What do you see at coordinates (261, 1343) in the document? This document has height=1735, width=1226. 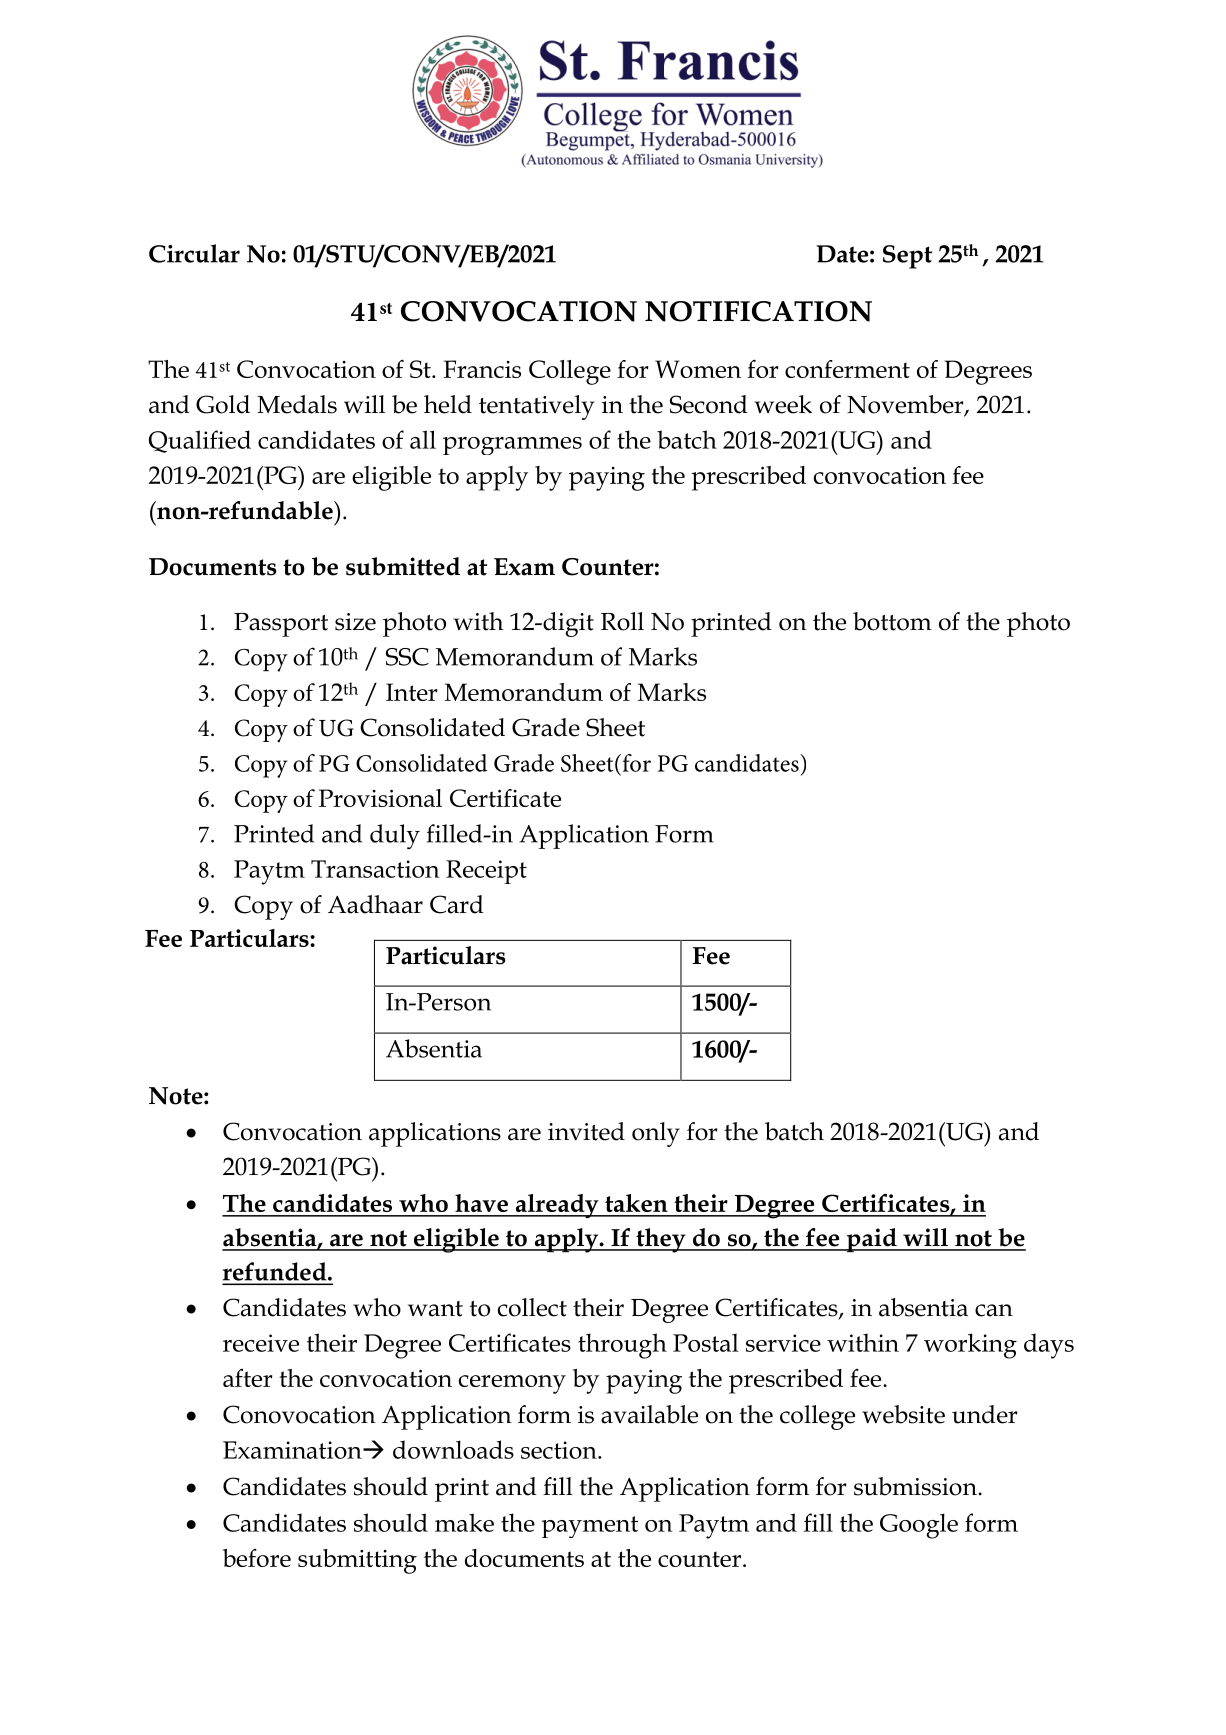 I see `receive` at bounding box center [261, 1343].
